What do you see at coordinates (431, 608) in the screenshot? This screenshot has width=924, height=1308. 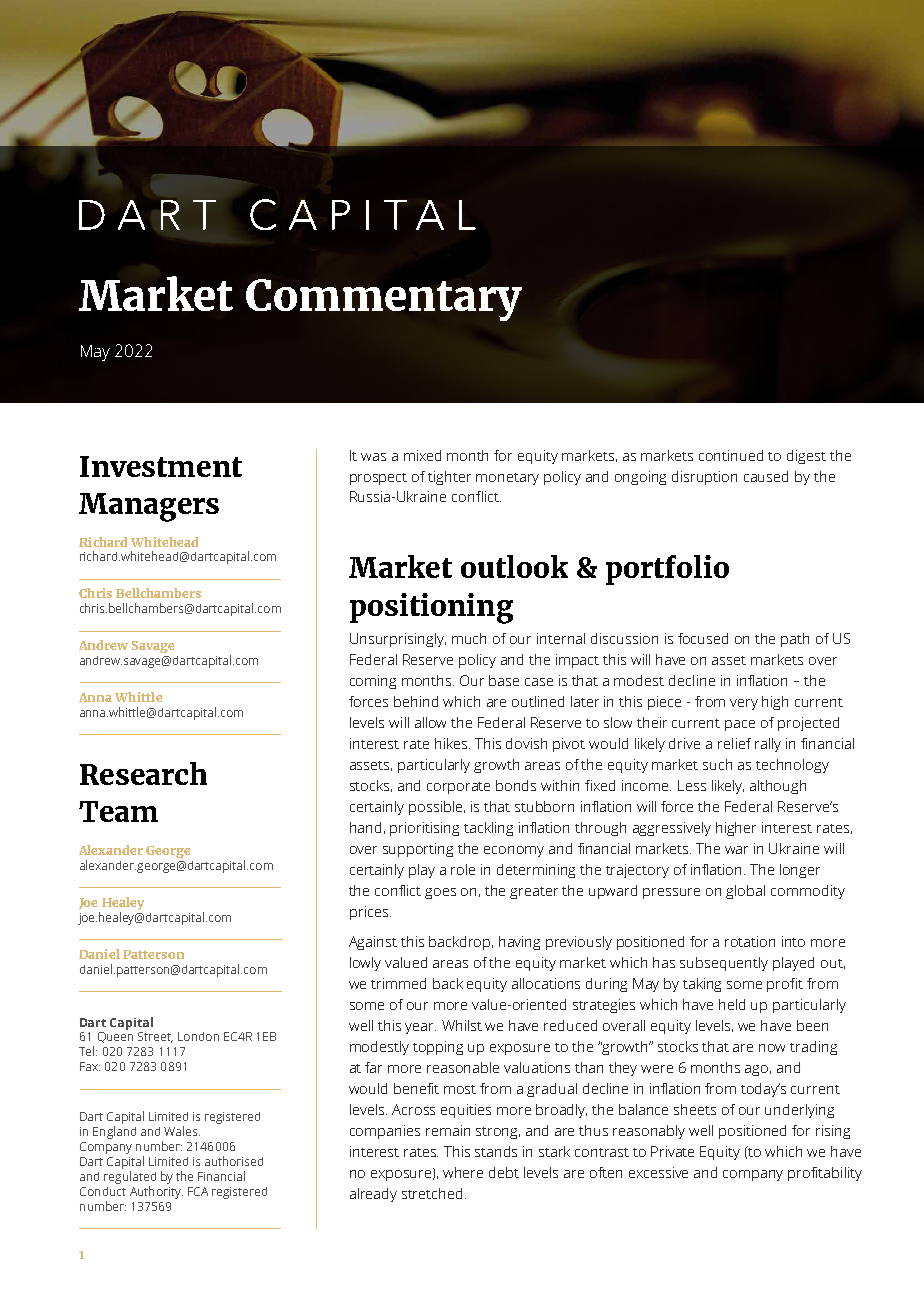 I see `positioning` at bounding box center [431, 608].
